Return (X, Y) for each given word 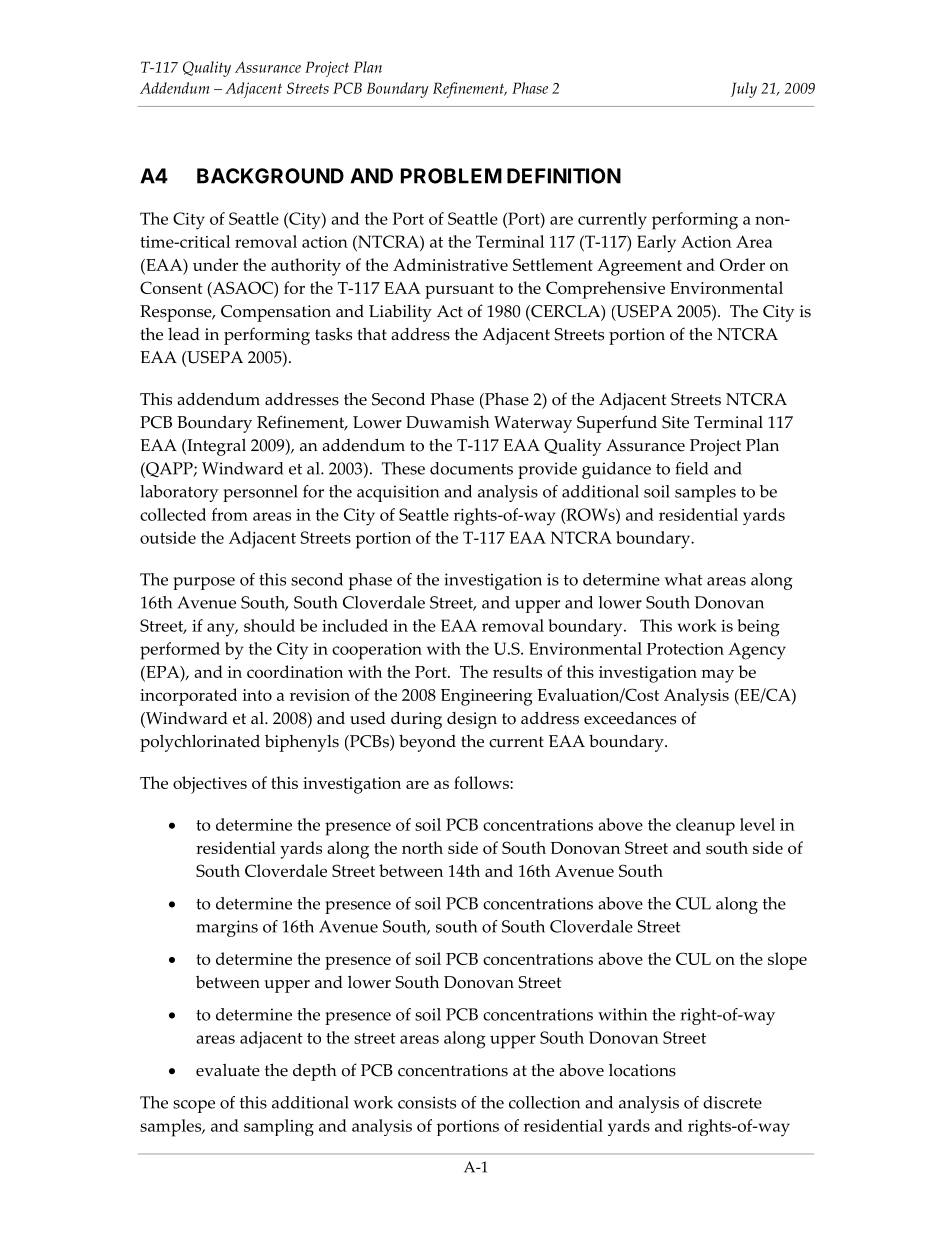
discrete (732, 1102)
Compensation (276, 313)
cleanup (705, 827)
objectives (210, 785)
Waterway (533, 424)
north (422, 847)
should (269, 625)
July (744, 90)
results (517, 671)
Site (675, 422)
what (683, 579)
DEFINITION (564, 176)
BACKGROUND (270, 176)
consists (427, 1102)
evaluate (228, 1070)
